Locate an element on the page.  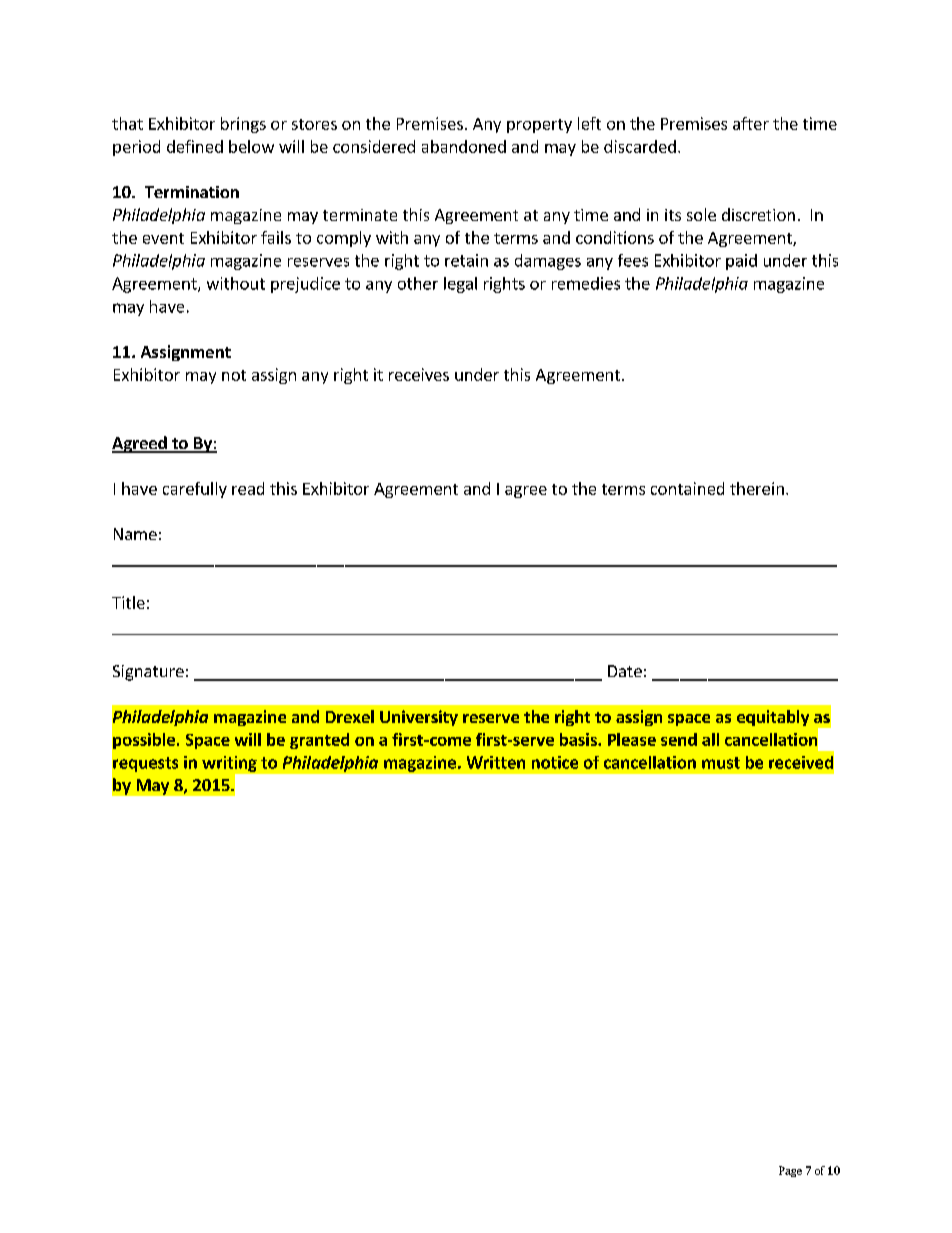
Written is located at coordinates (496, 762).
